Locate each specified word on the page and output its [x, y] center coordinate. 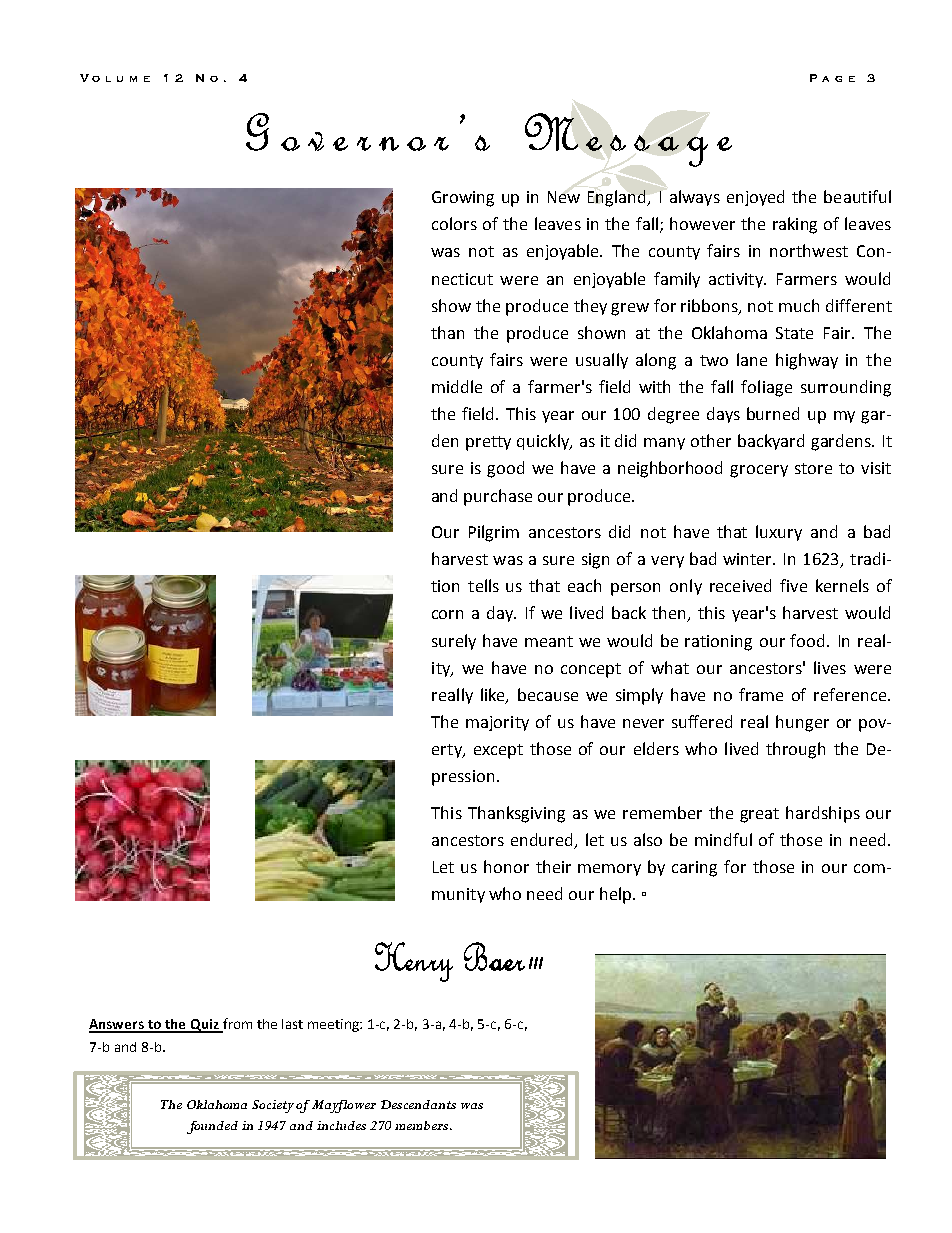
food [807, 640]
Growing [463, 199]
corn [447, 614]
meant [549, 641]
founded [212, 1127]
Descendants [418, 1104]
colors [454, 223]
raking [795, 225]
